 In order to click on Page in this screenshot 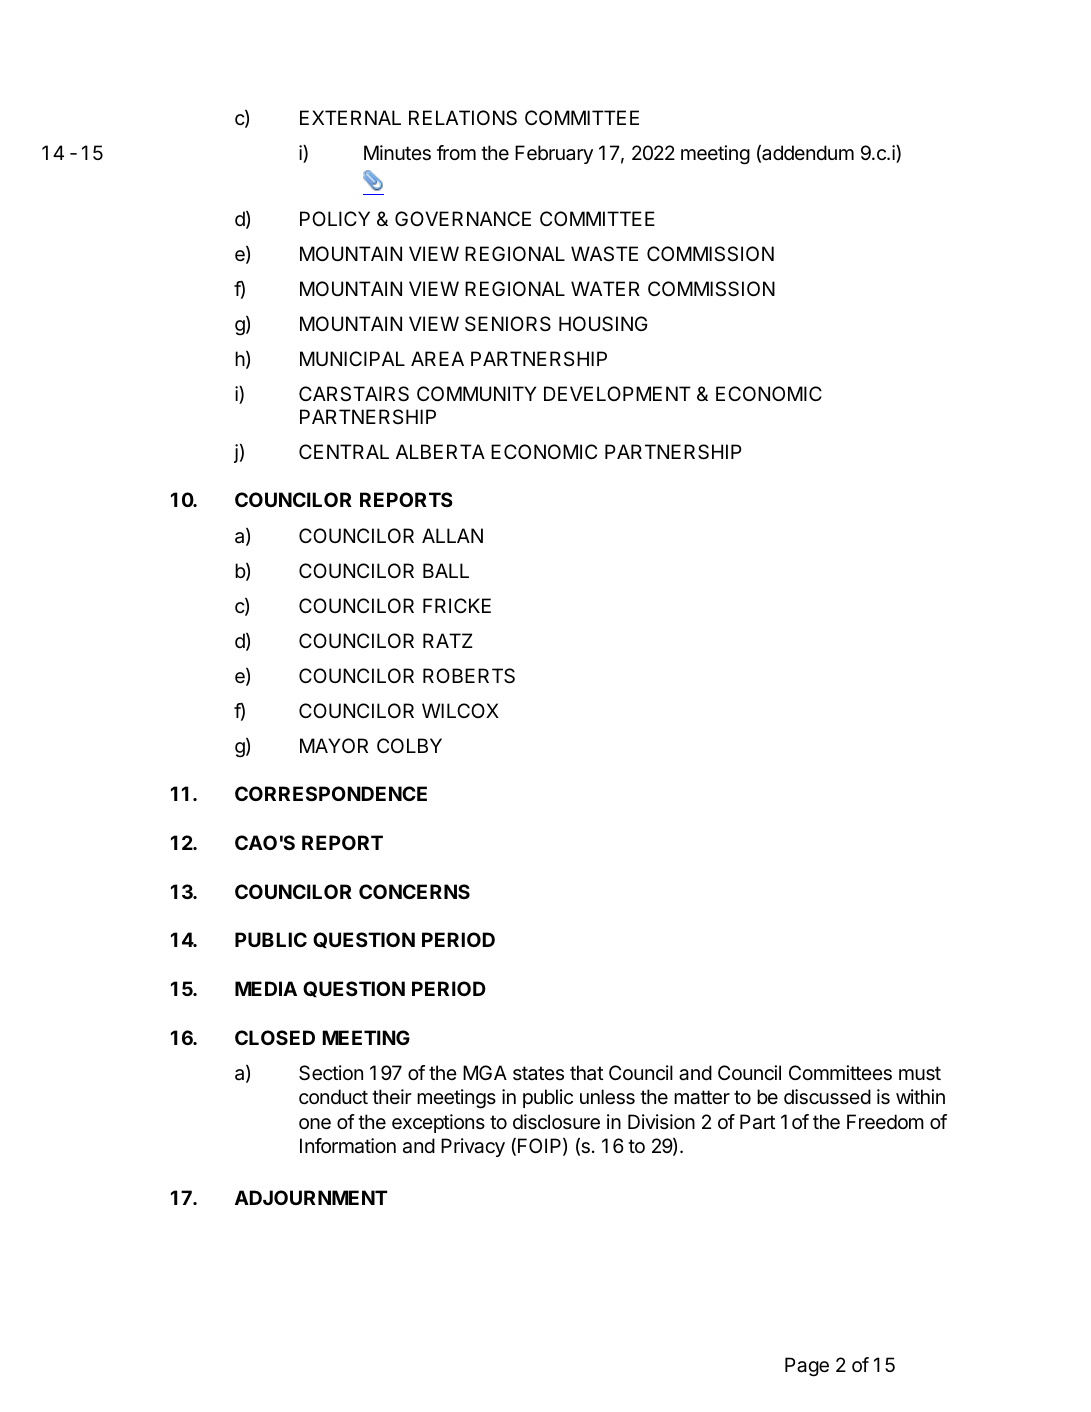, I will do `click(807, 1367)`.
